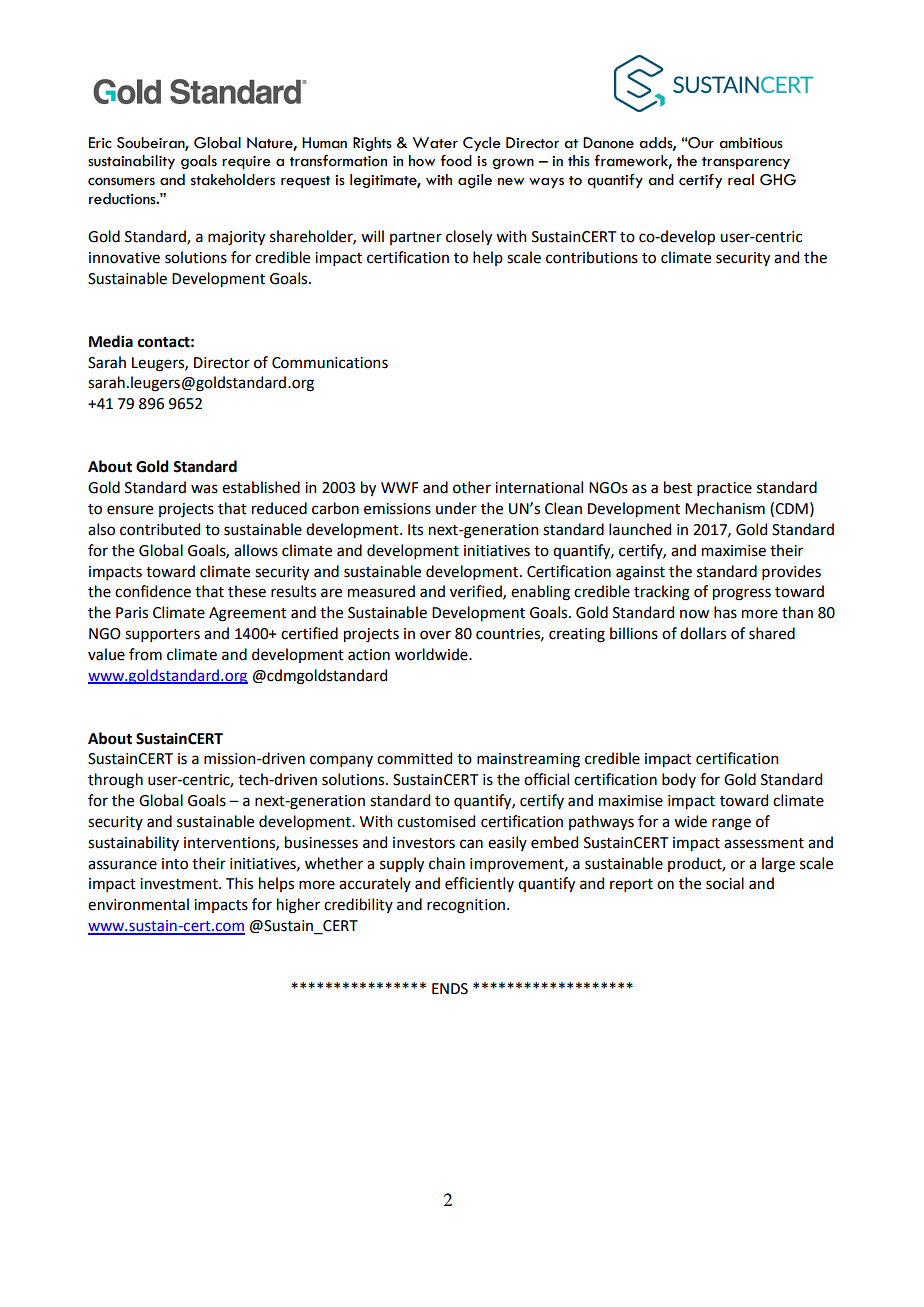  I want to click on food, so click(456, 160).
